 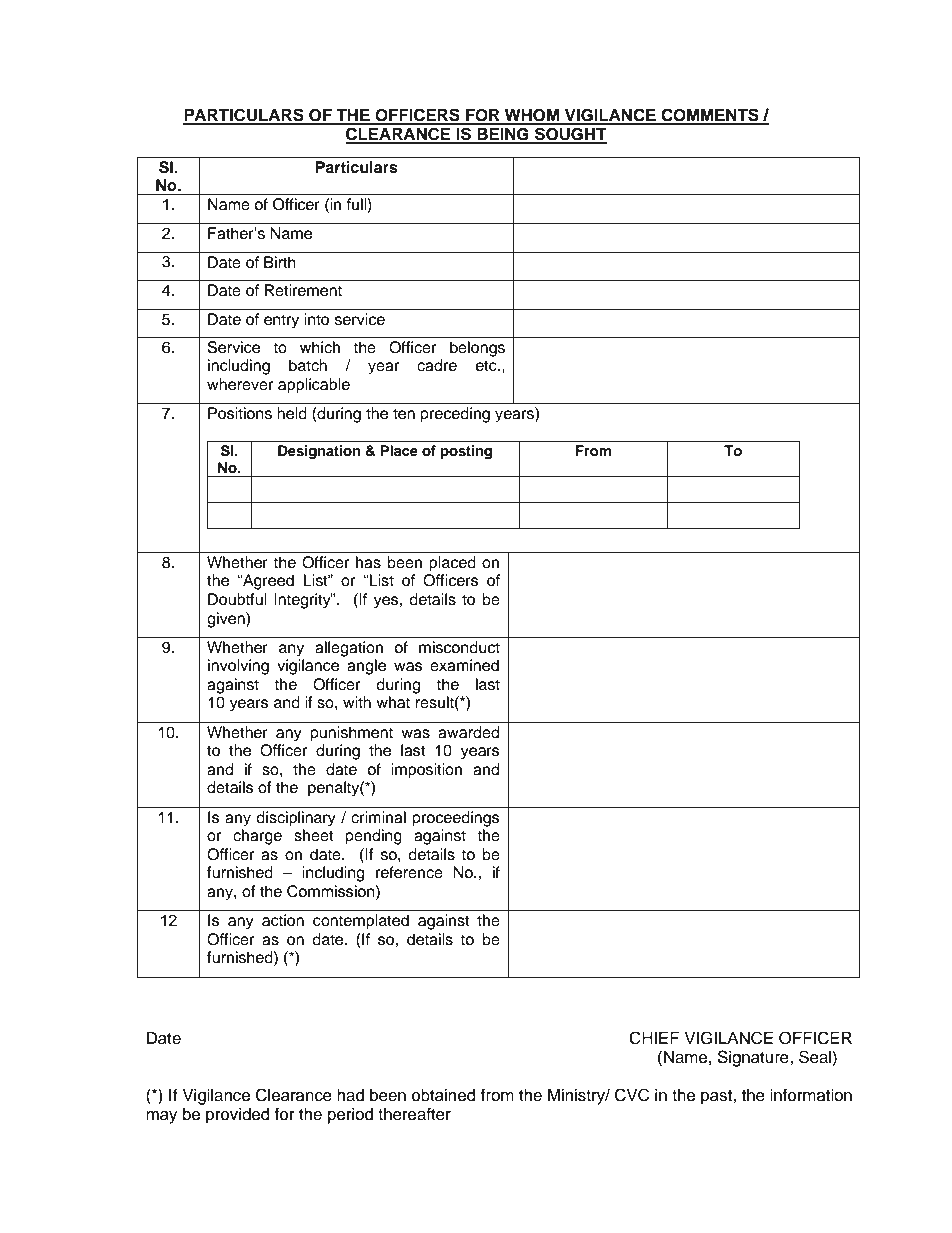 I want to click on COMMENTS, so click(x=710, y=116).
